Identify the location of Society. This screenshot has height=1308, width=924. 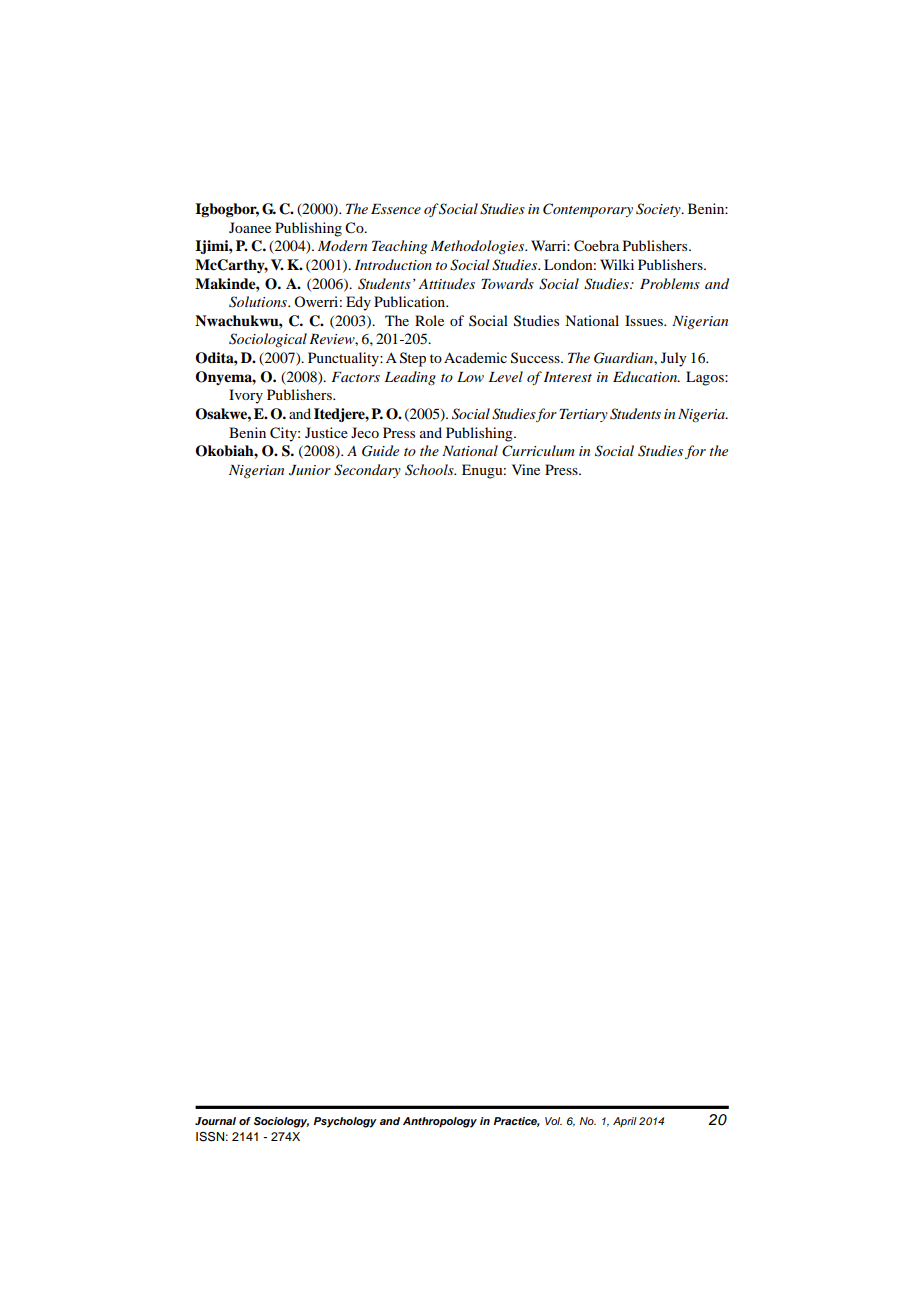
(659, 210).
